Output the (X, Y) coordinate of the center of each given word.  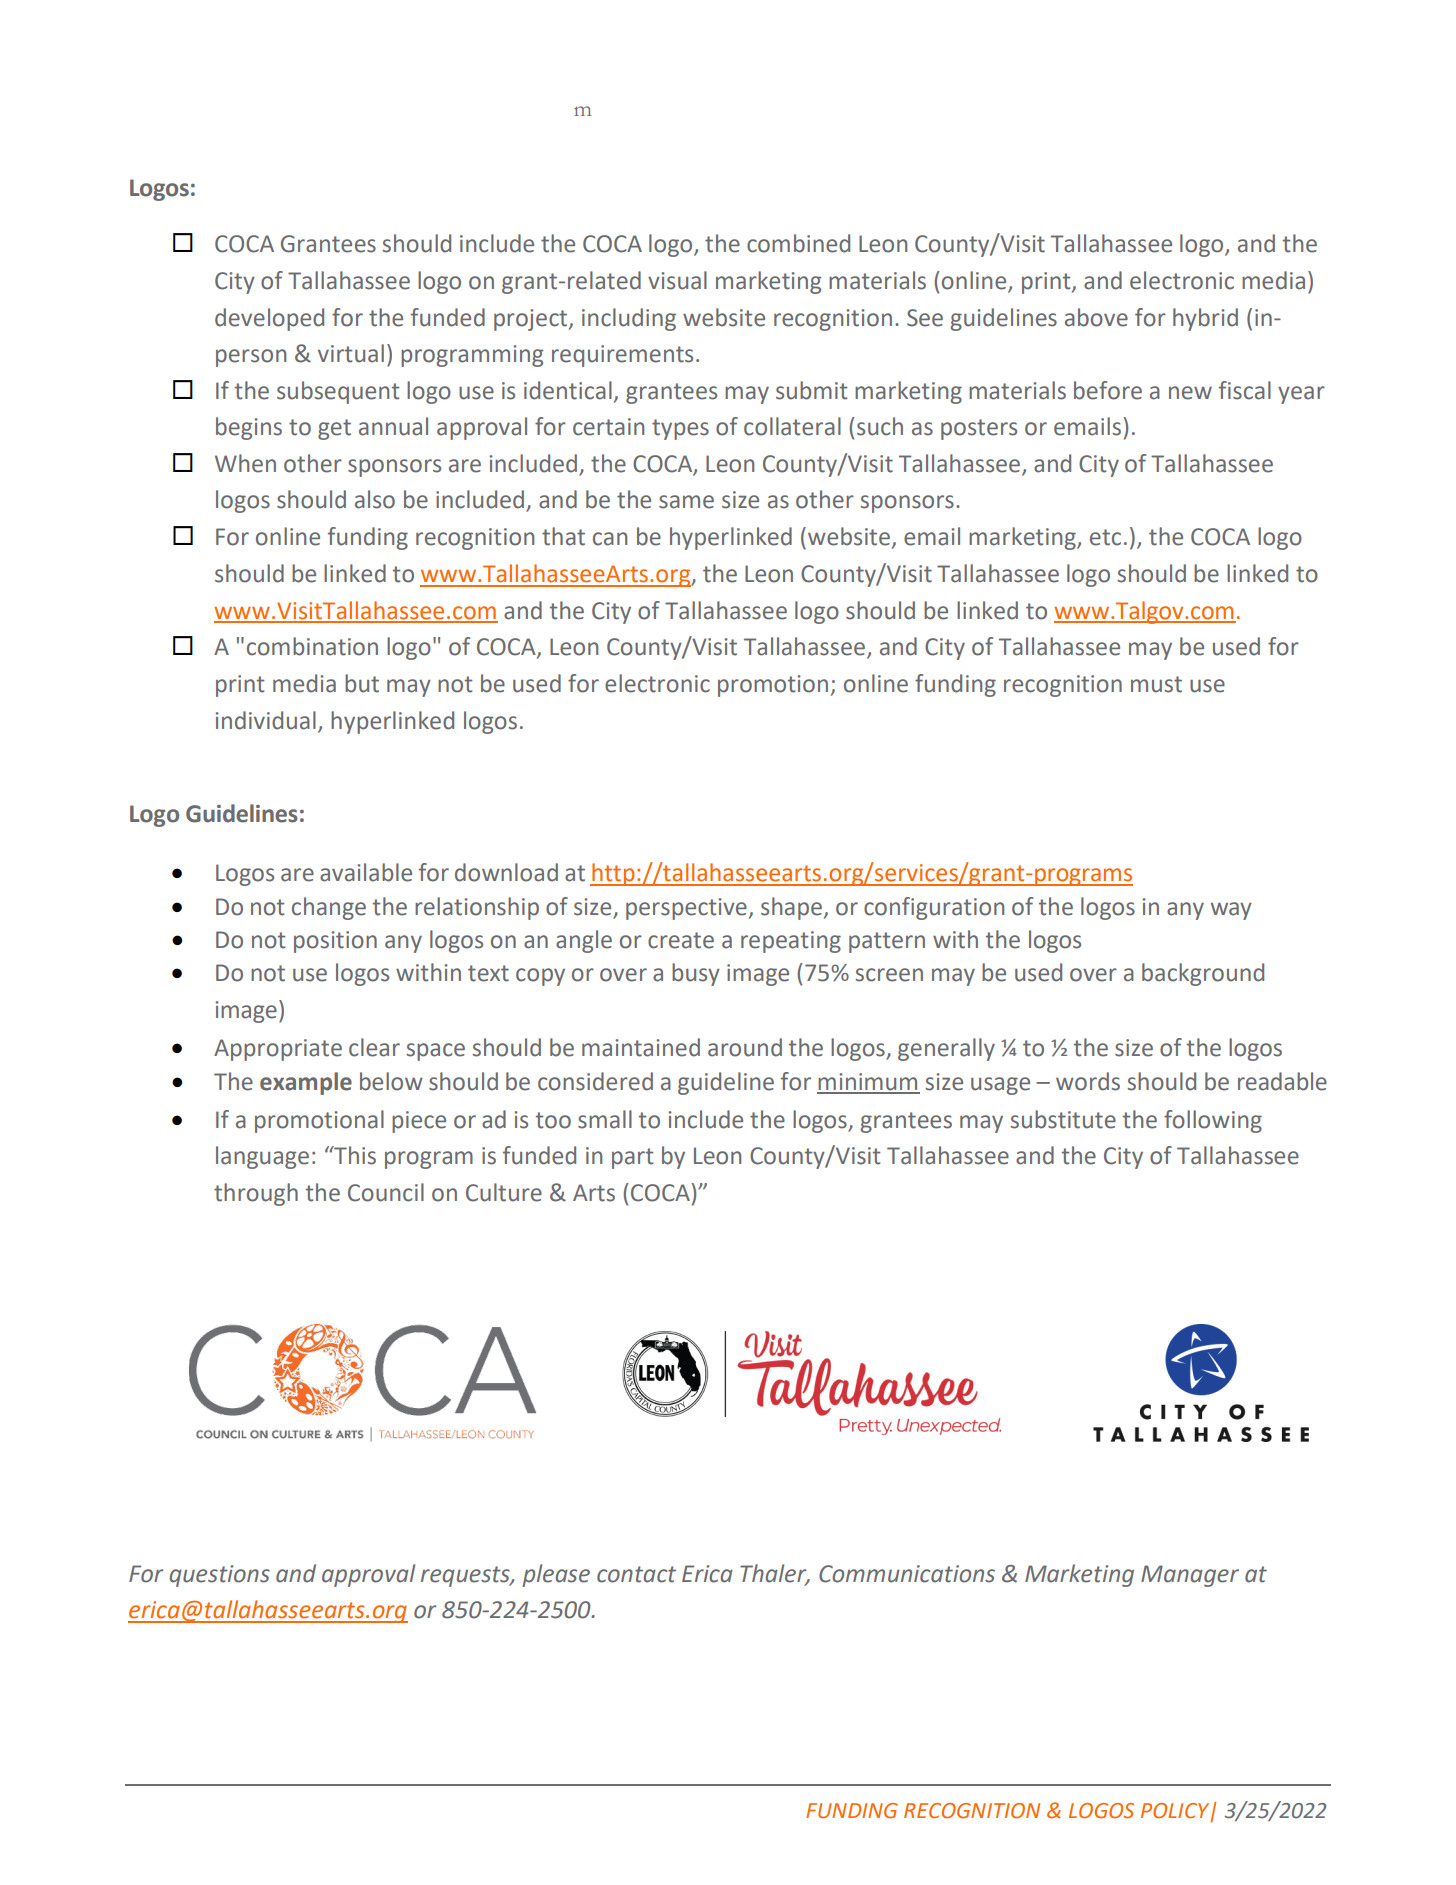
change (329, 908)
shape (791, 908)
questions (219, 1576)
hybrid (1205, 319)
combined (798, 243)
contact (636, 1574)
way (1231, 911)
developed (269, 319)
